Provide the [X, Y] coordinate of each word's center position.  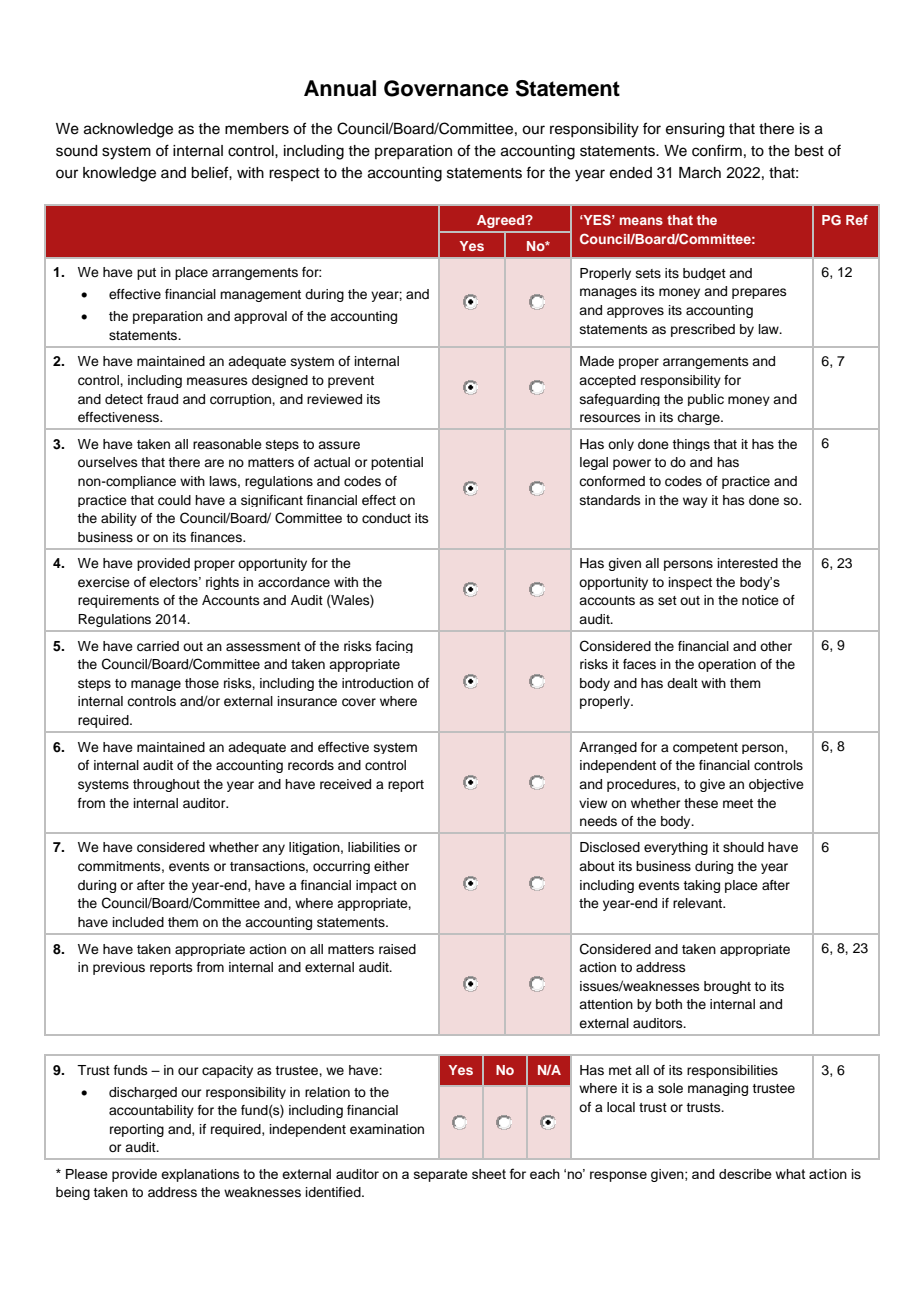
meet [738, 803]
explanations [200, 1175]
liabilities [374, 847]
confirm [717, 150]
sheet [489, 1174]
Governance [446, 88]
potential [397, 463]
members [257, 129]
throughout [166, 785]
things [691, 445]
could [174, 500]
